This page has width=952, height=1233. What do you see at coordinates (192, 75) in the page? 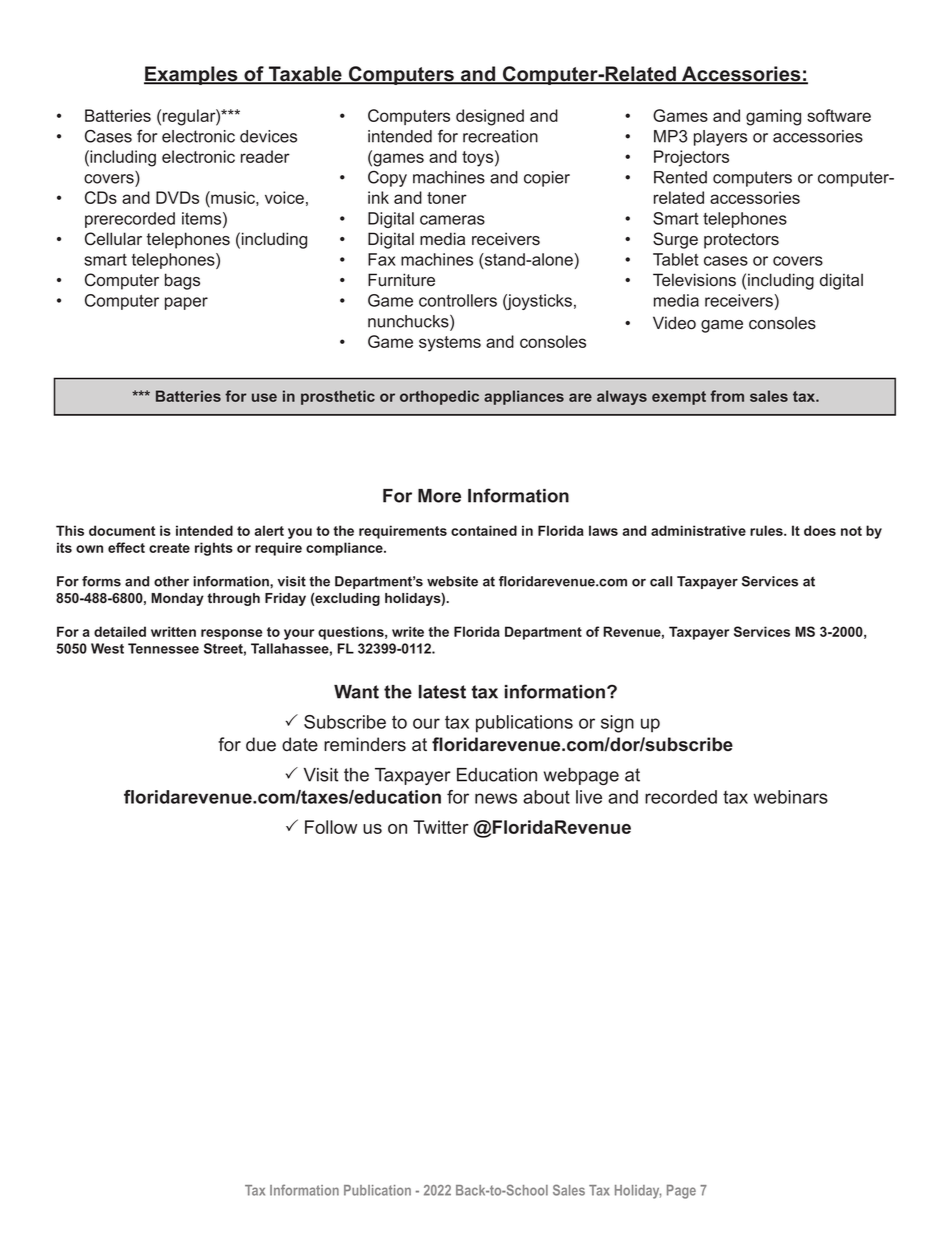
I see `Examples` at bounding box center [192, 75].
